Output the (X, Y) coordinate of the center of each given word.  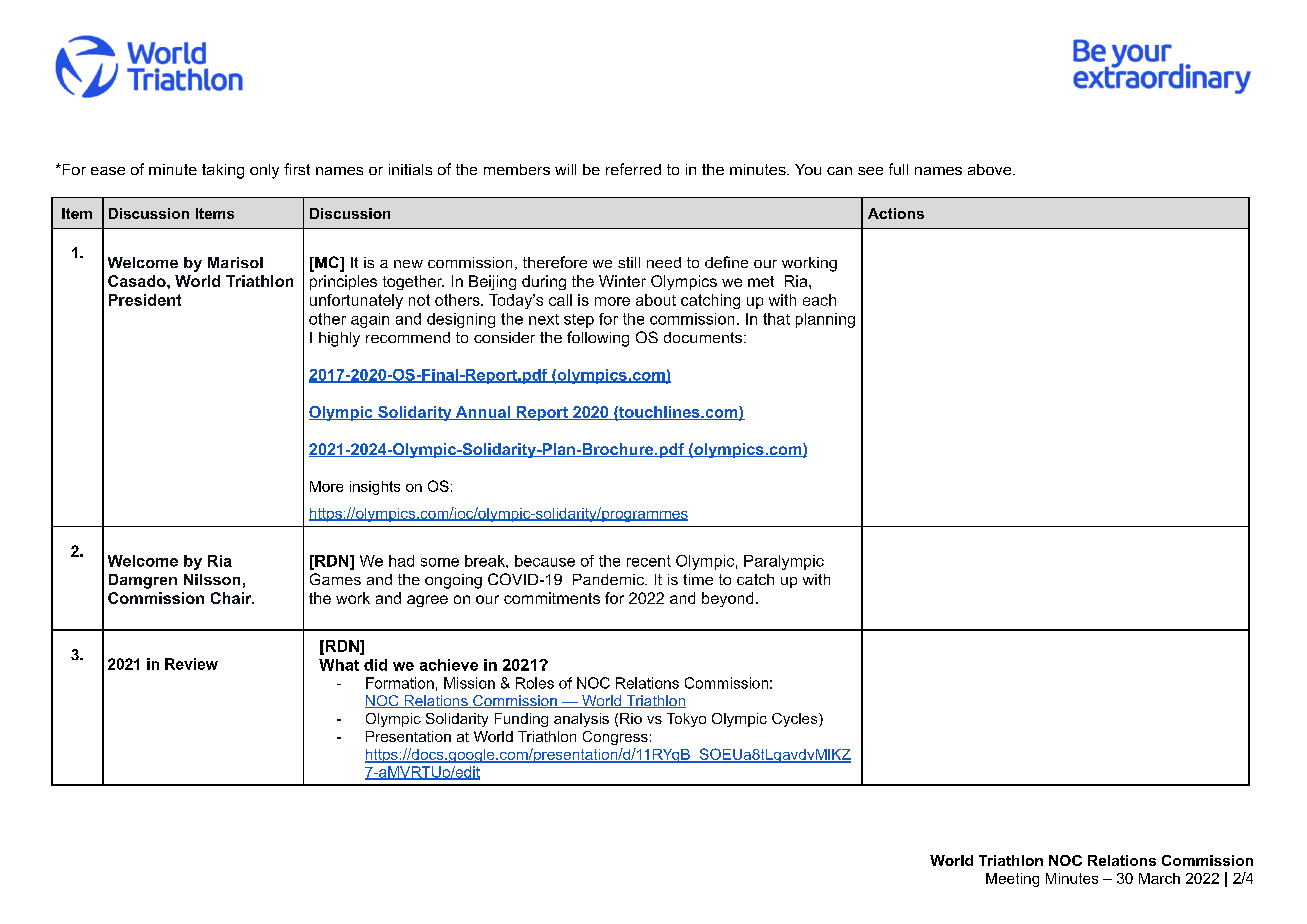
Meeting (1012, 880)
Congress (615, 738)
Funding (521, 720)
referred (633, 169)
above (989, 169)
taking (223, 171)
